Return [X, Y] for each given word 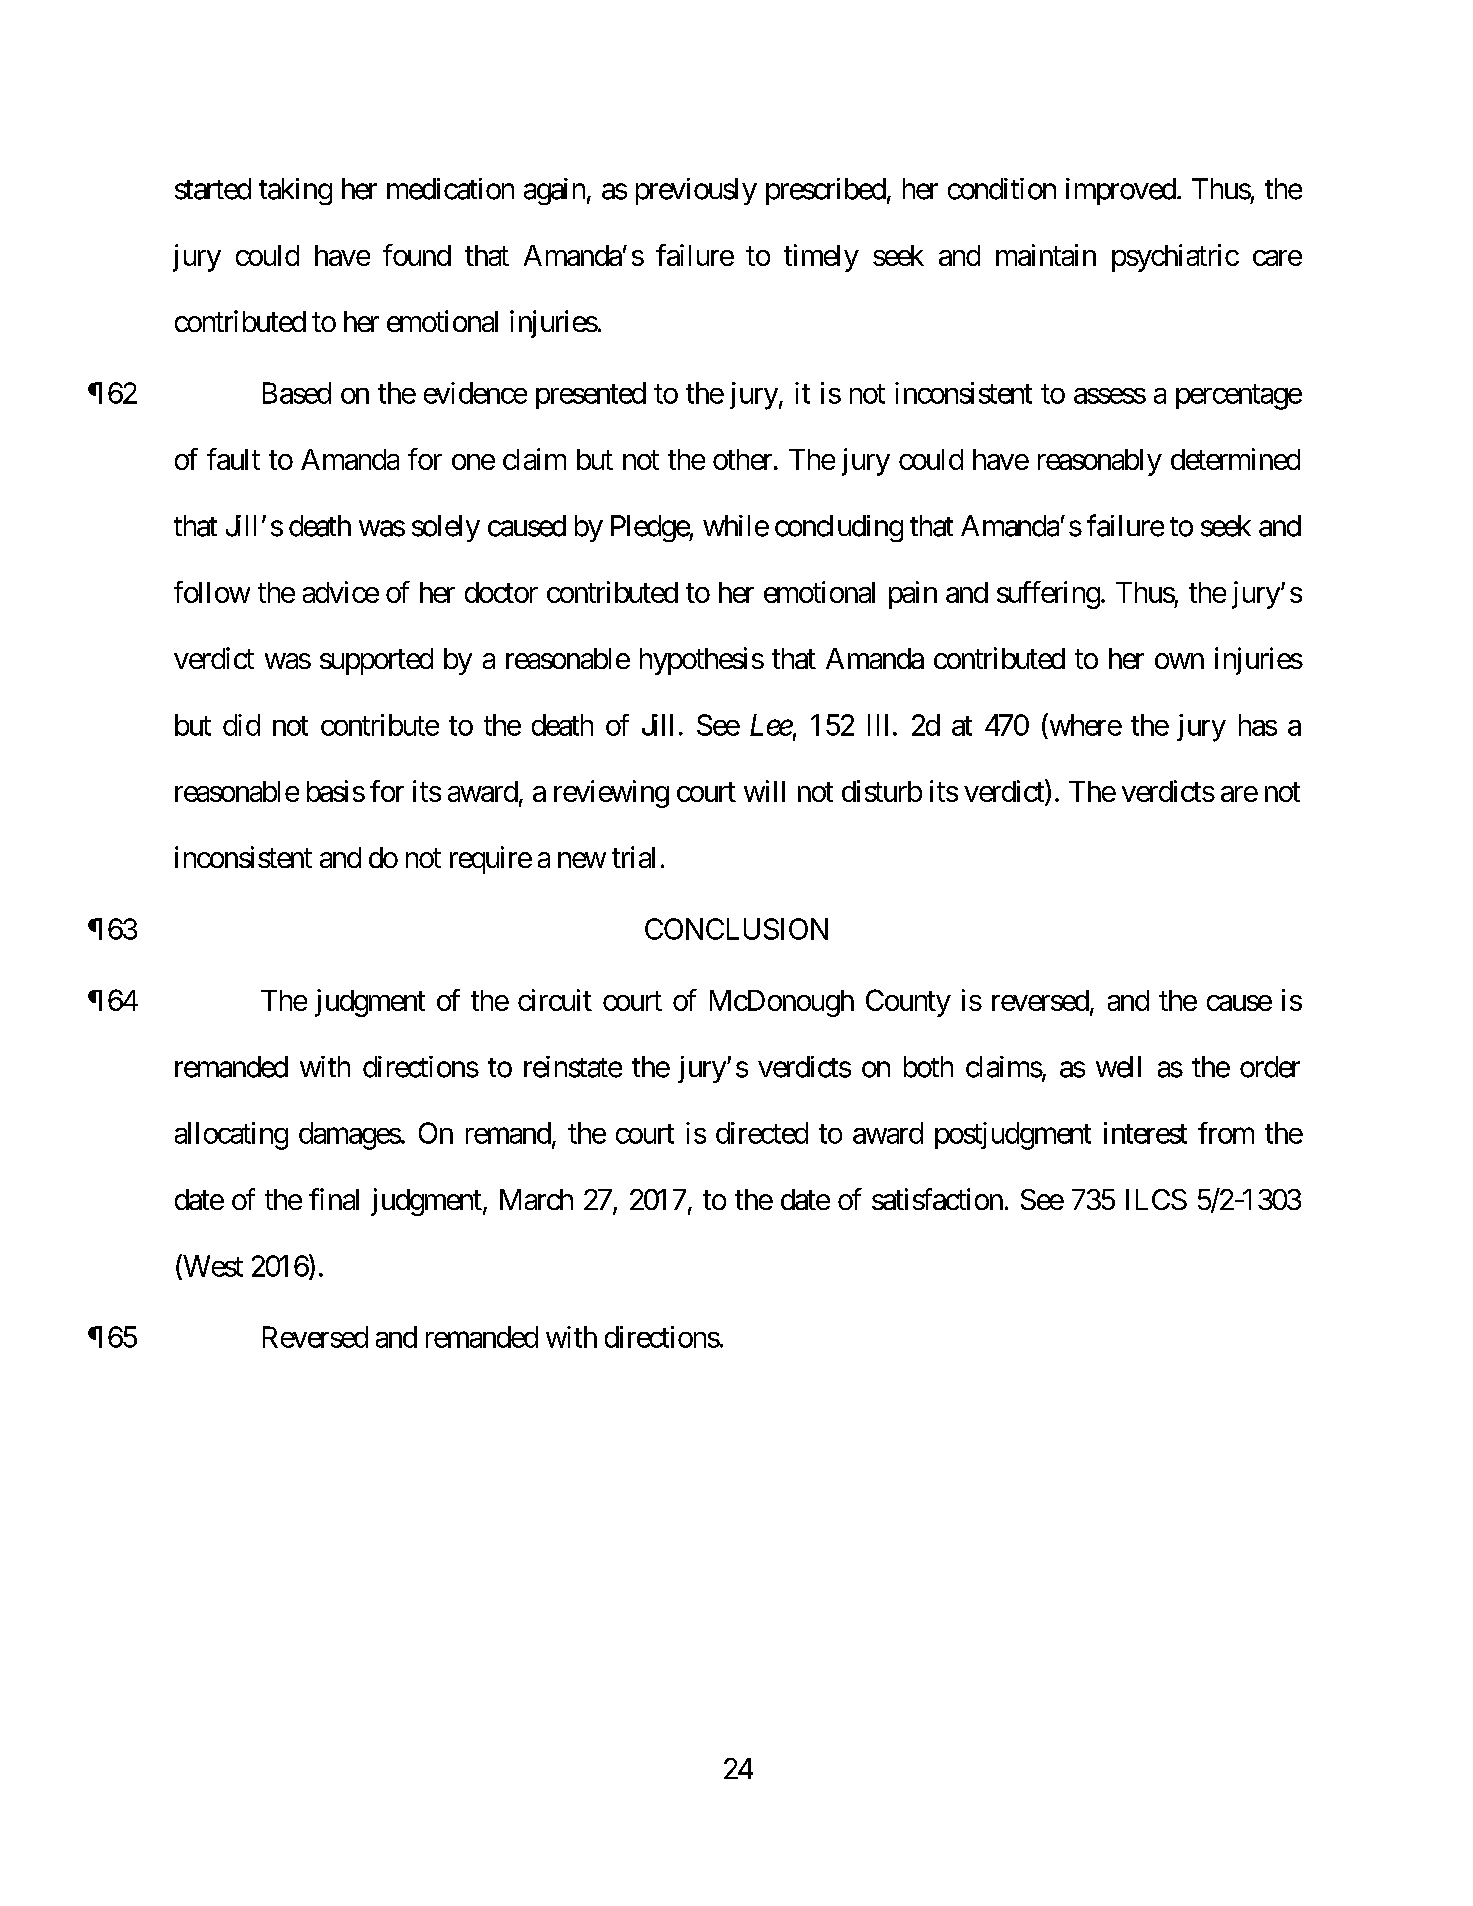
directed [762, 1133]
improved [1121, 191]
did [241, 725]
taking [295, 191]
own [1179, 661]
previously [696, 191]
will [764, 791]
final [334, 1199]
